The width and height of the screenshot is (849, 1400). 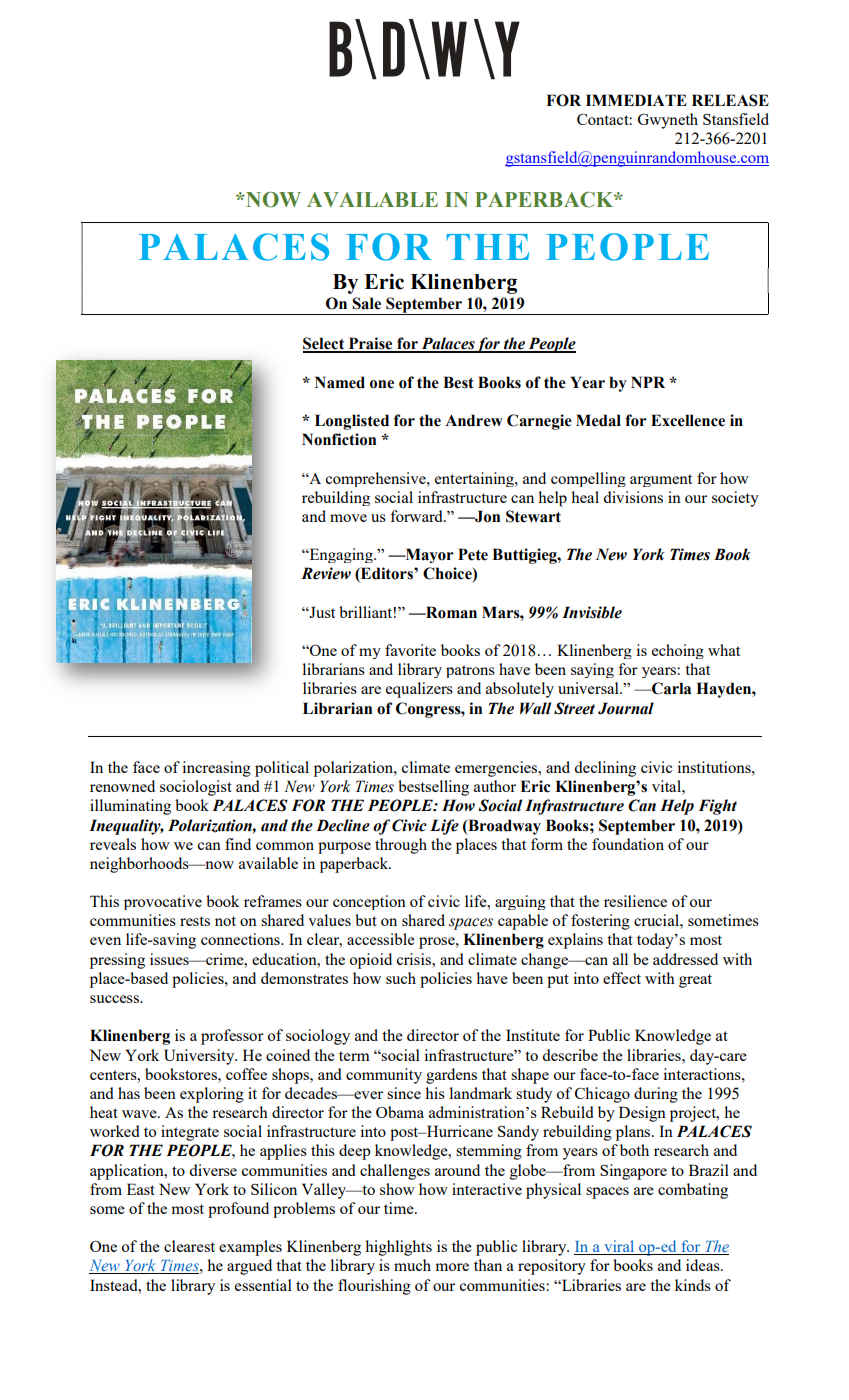 I want to click on Sale, so click(x=366, y=303).
